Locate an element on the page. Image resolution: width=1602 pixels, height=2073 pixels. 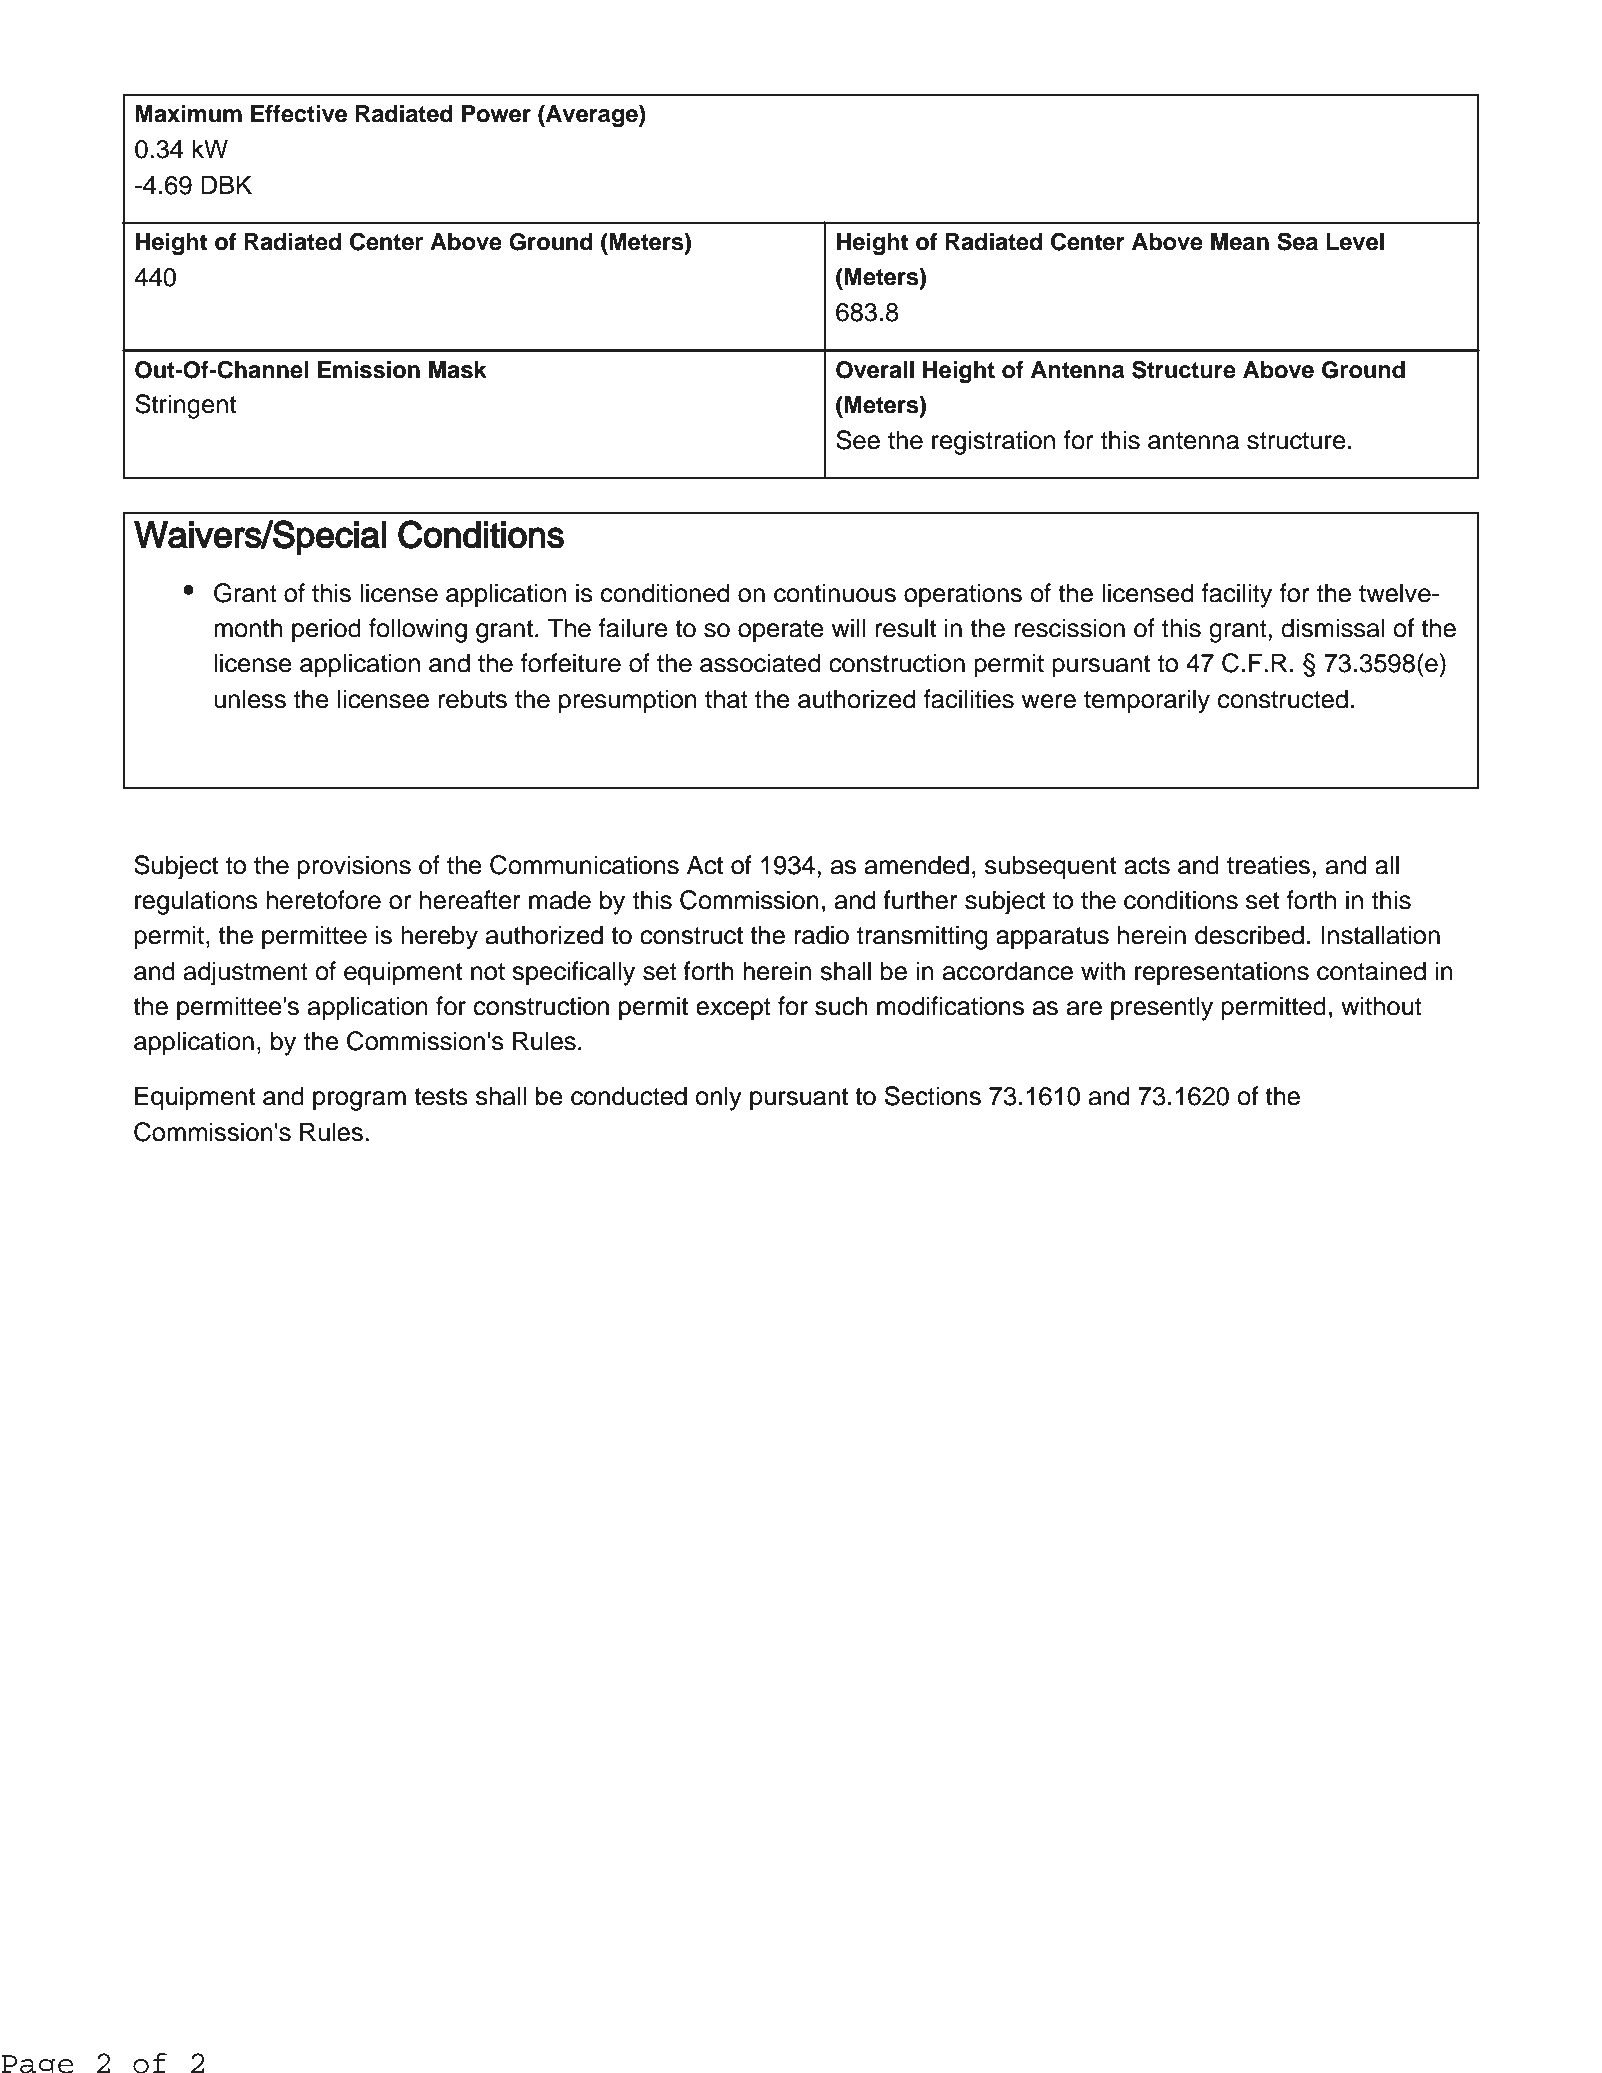
that is located at coordinates (726, 699).
